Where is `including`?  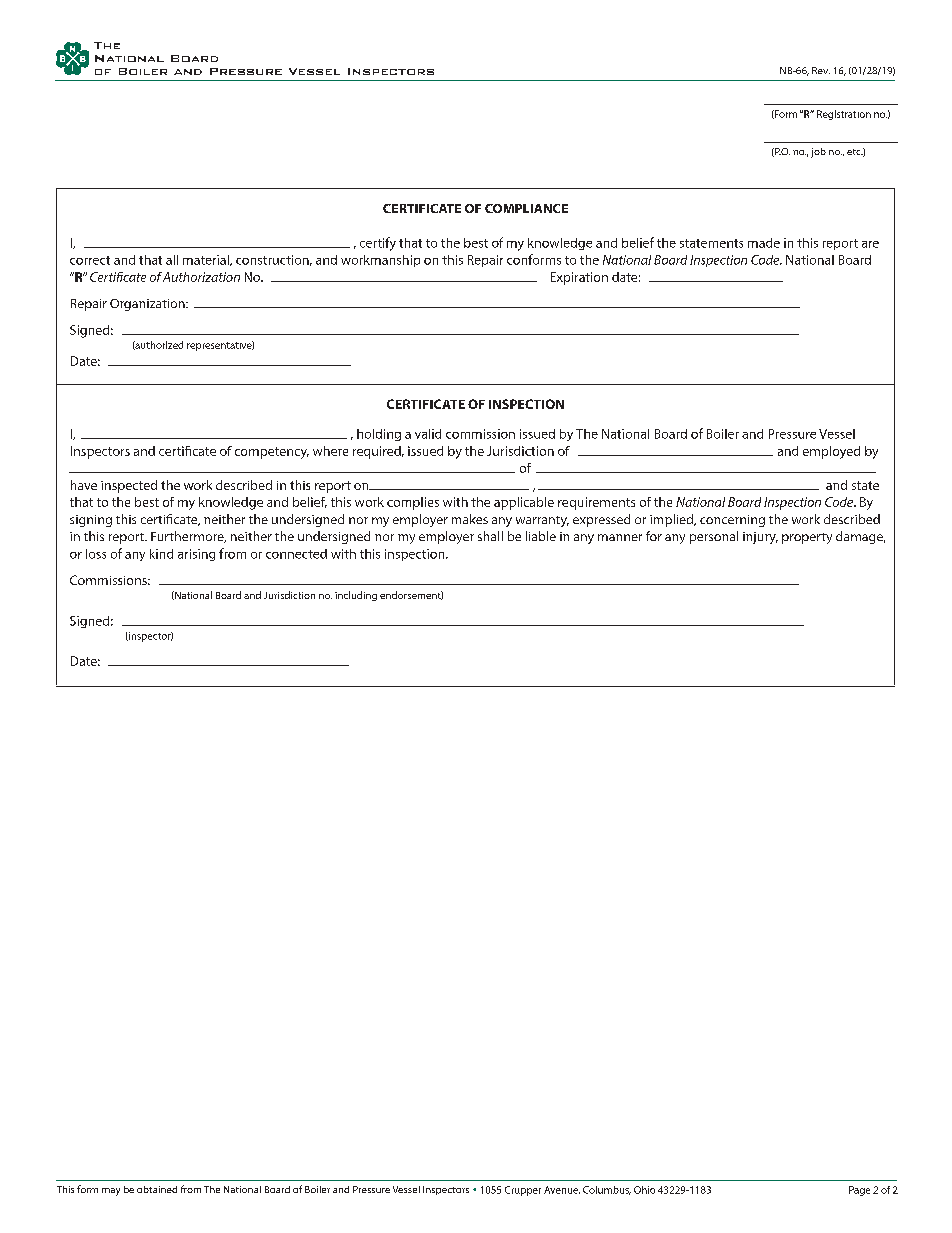 including is located at coordinates (356, 596).
